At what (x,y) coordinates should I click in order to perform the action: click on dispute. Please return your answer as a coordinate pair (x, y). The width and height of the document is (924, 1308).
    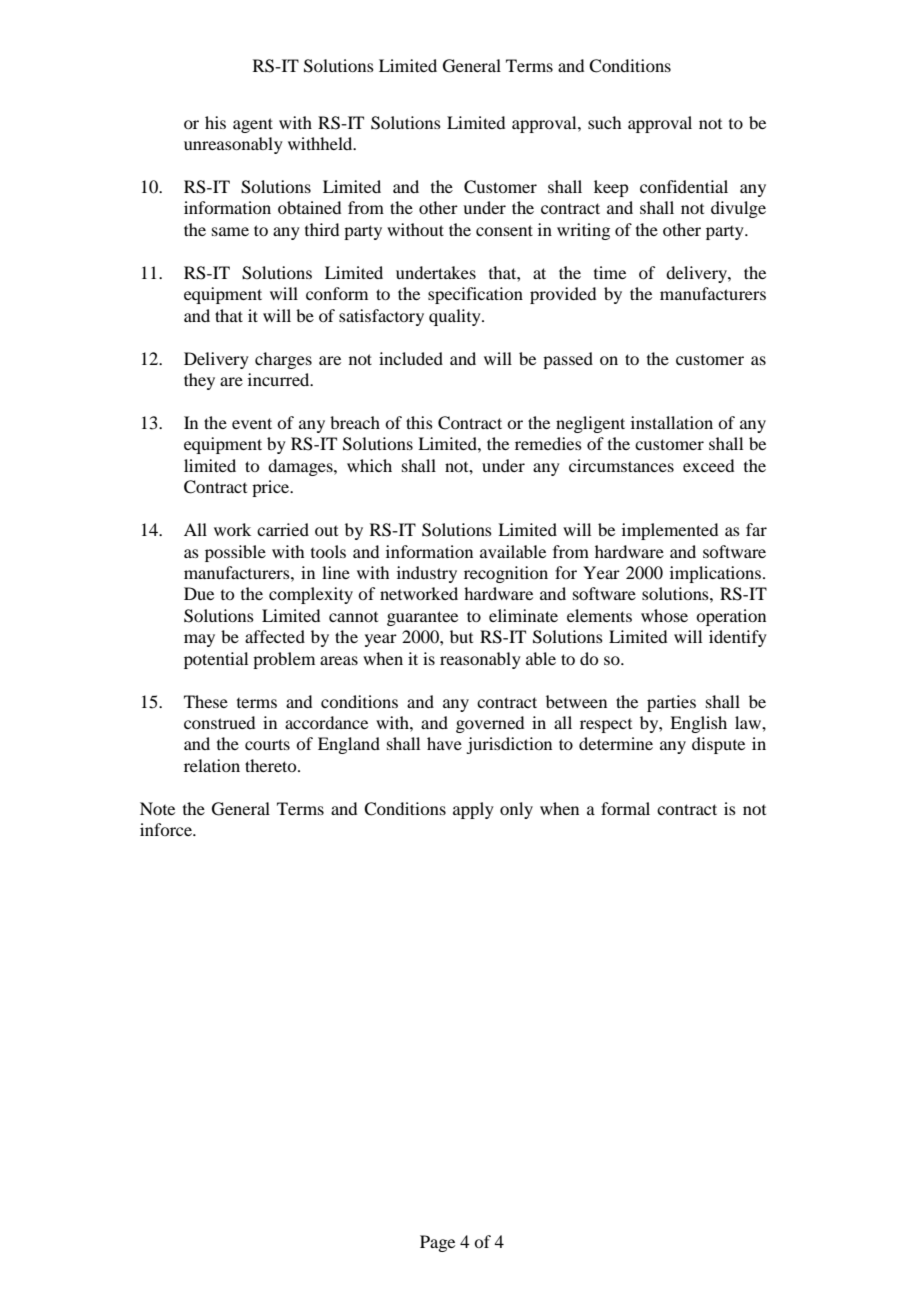
    Looking at the image, I should click on (718, 745).
